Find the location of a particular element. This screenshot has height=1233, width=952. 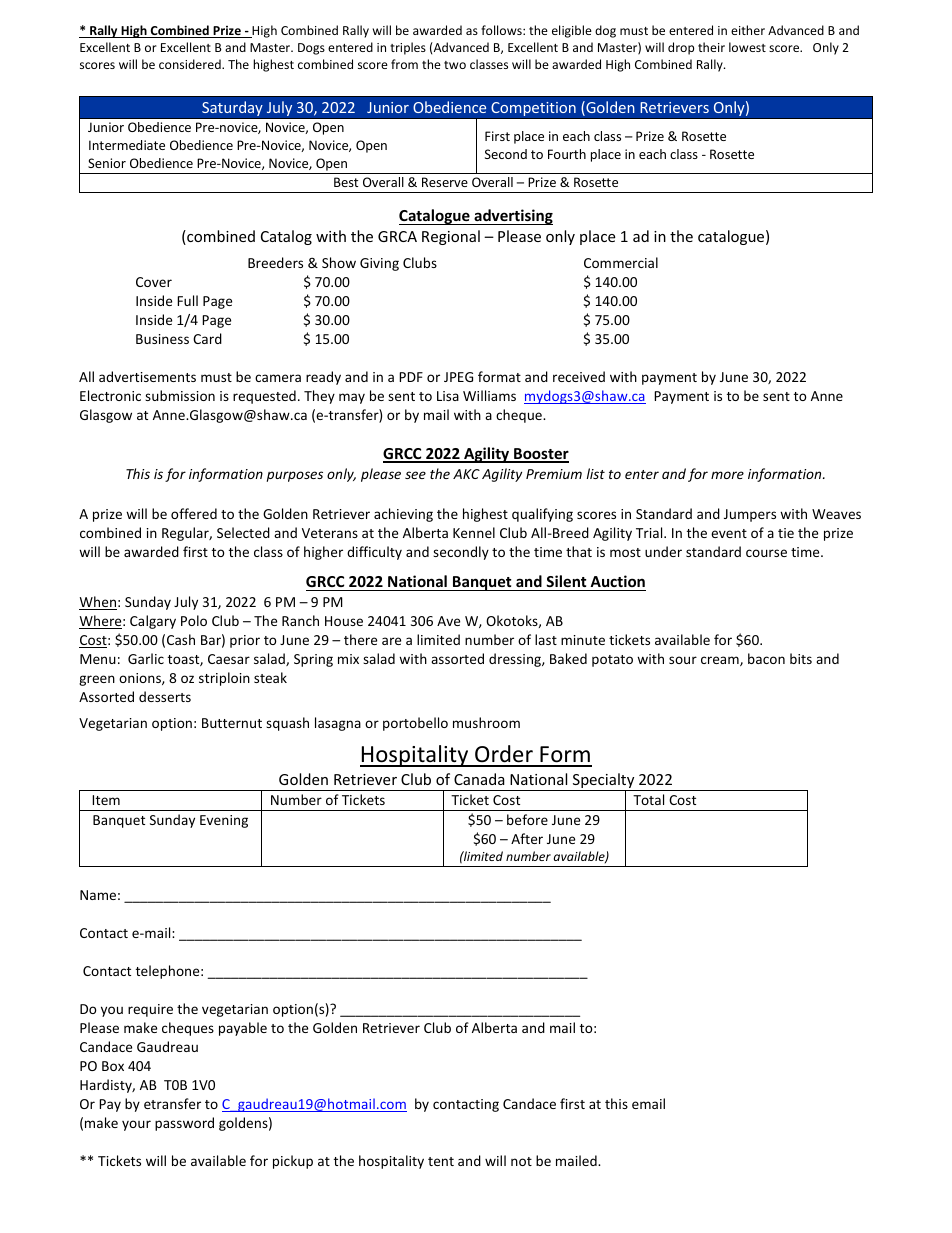

considered is located at coordinates (191, 64).
